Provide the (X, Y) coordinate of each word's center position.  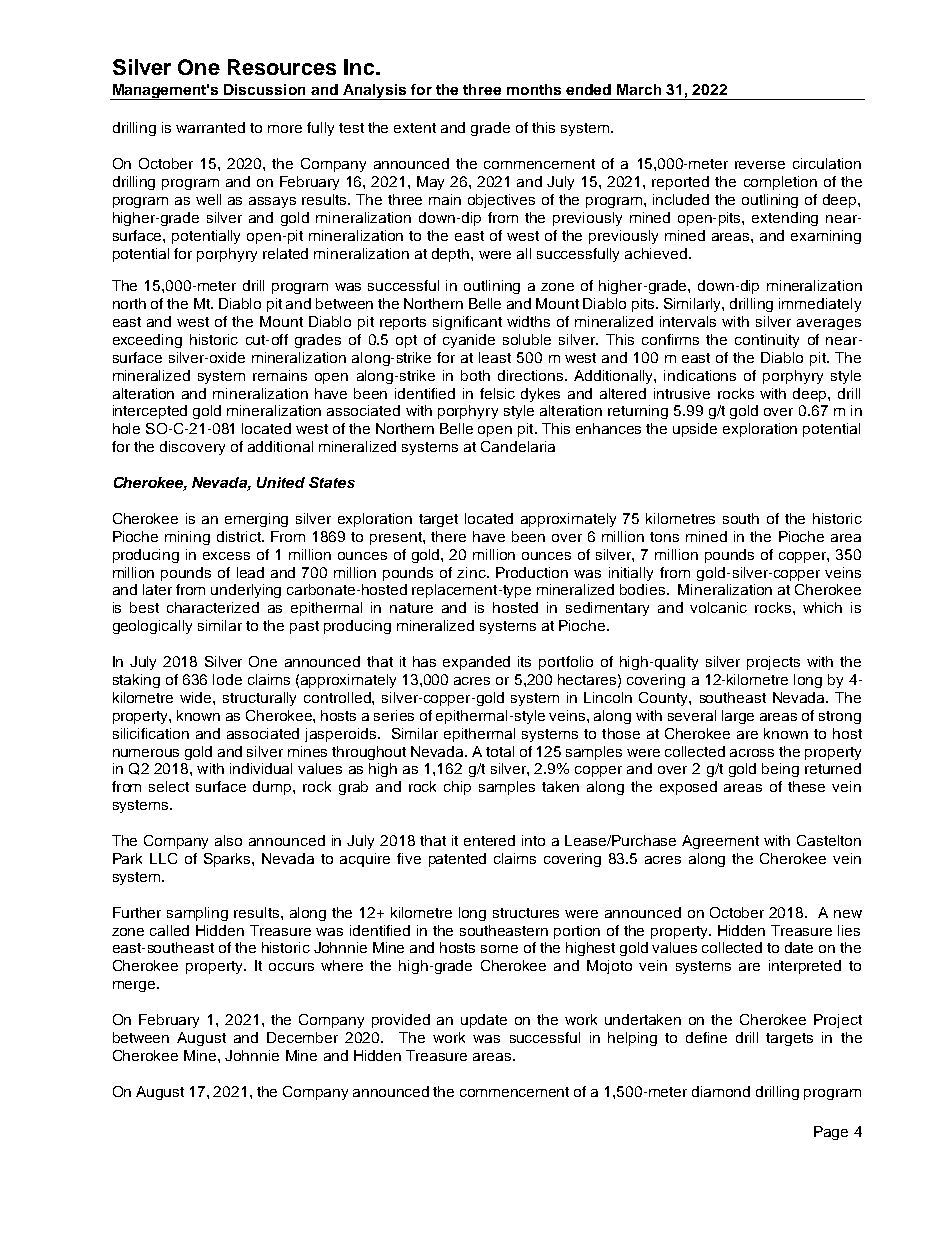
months (534, 89)
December (302, 1037)
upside (695, 430)
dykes (540, 395)
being (780, 770)
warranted (210, 127)
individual (261, 768)
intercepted (150, 412)
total (500, 751)
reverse (760, 165)
